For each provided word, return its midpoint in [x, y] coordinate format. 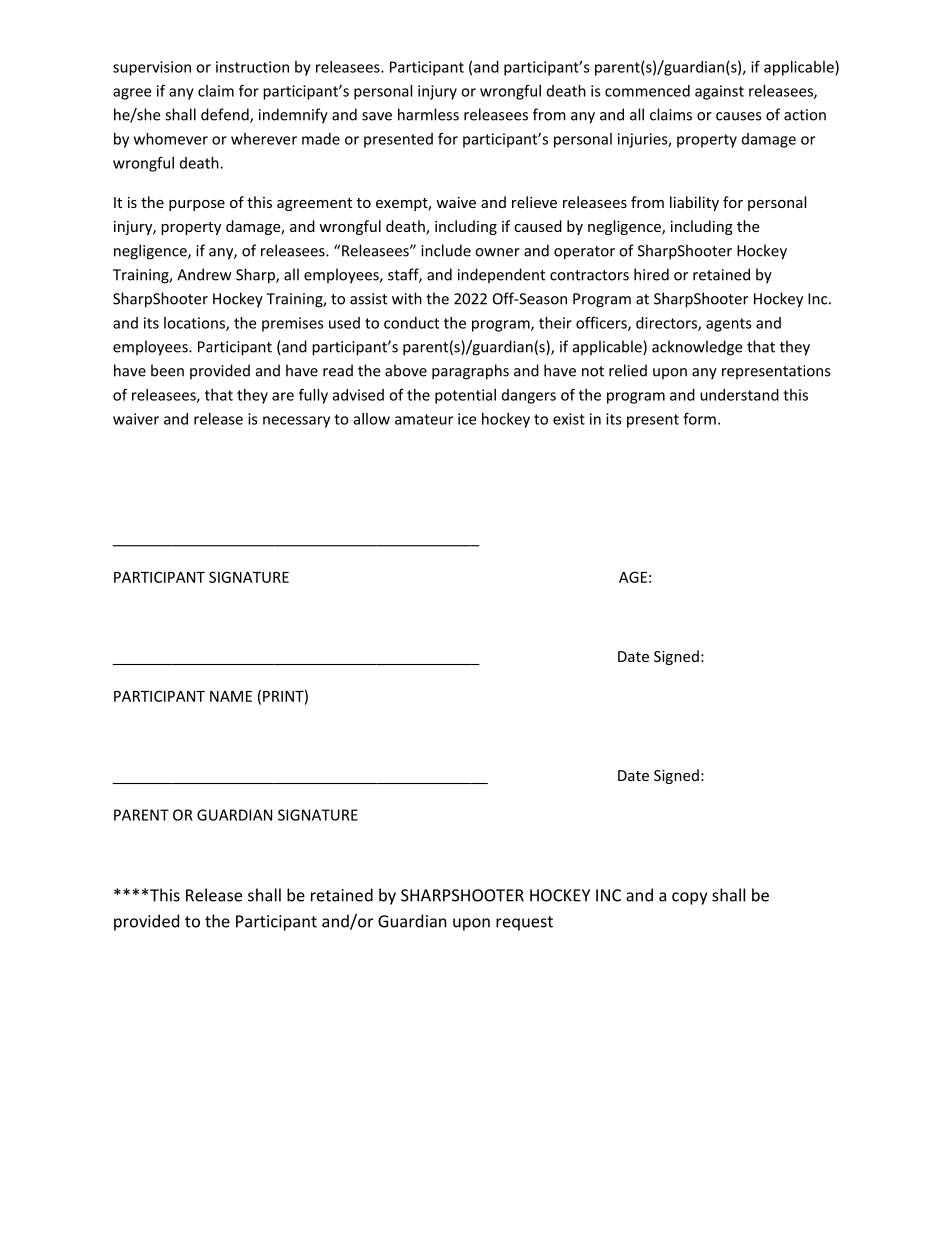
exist [569, 419]
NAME [231, 696]
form [699, 418]
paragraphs [470, 372]
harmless [428, 114]
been [167, 370]
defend [226, 115]
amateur [424, 419]
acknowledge [697, 348]
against [719, 92]
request [524, 923]
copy [689, 898]
